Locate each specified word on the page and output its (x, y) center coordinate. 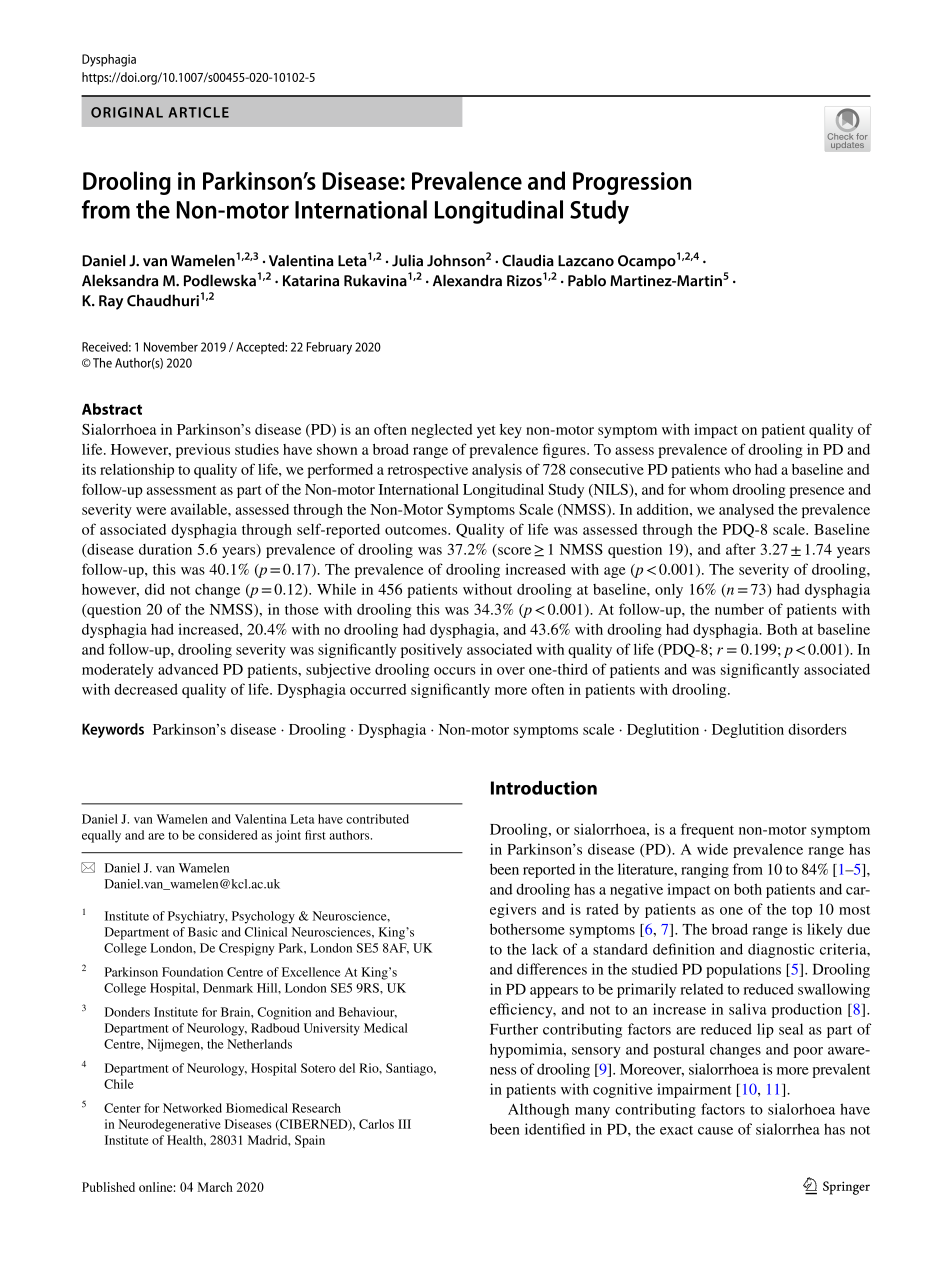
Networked (192, 1108)
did (155, 589)
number (739, 609)
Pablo (587, 280)
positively (431, 650)
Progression (632, 183)
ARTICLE (199, 112)
